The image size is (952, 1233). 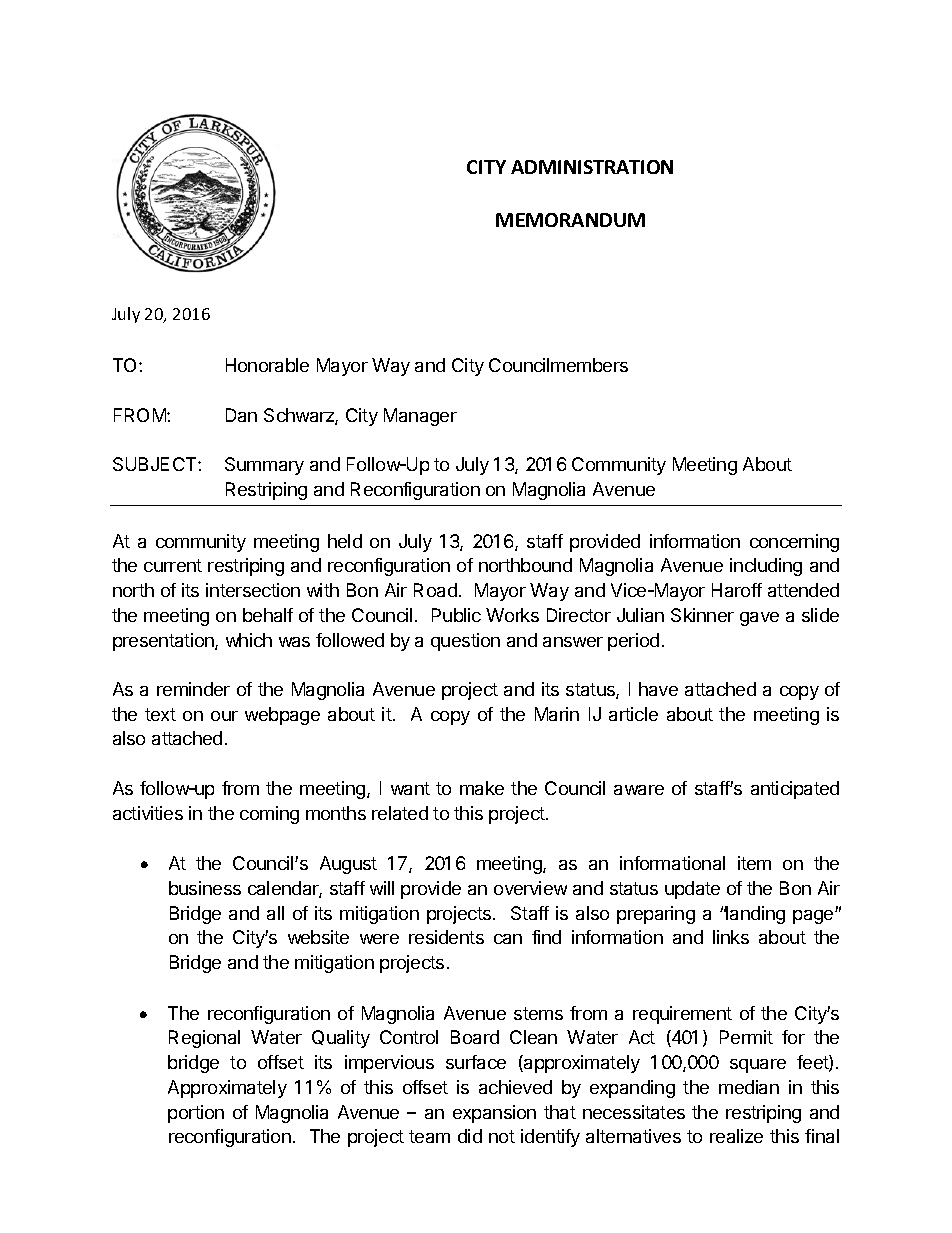 I want to click on coming, so click(x=269, y=815).
